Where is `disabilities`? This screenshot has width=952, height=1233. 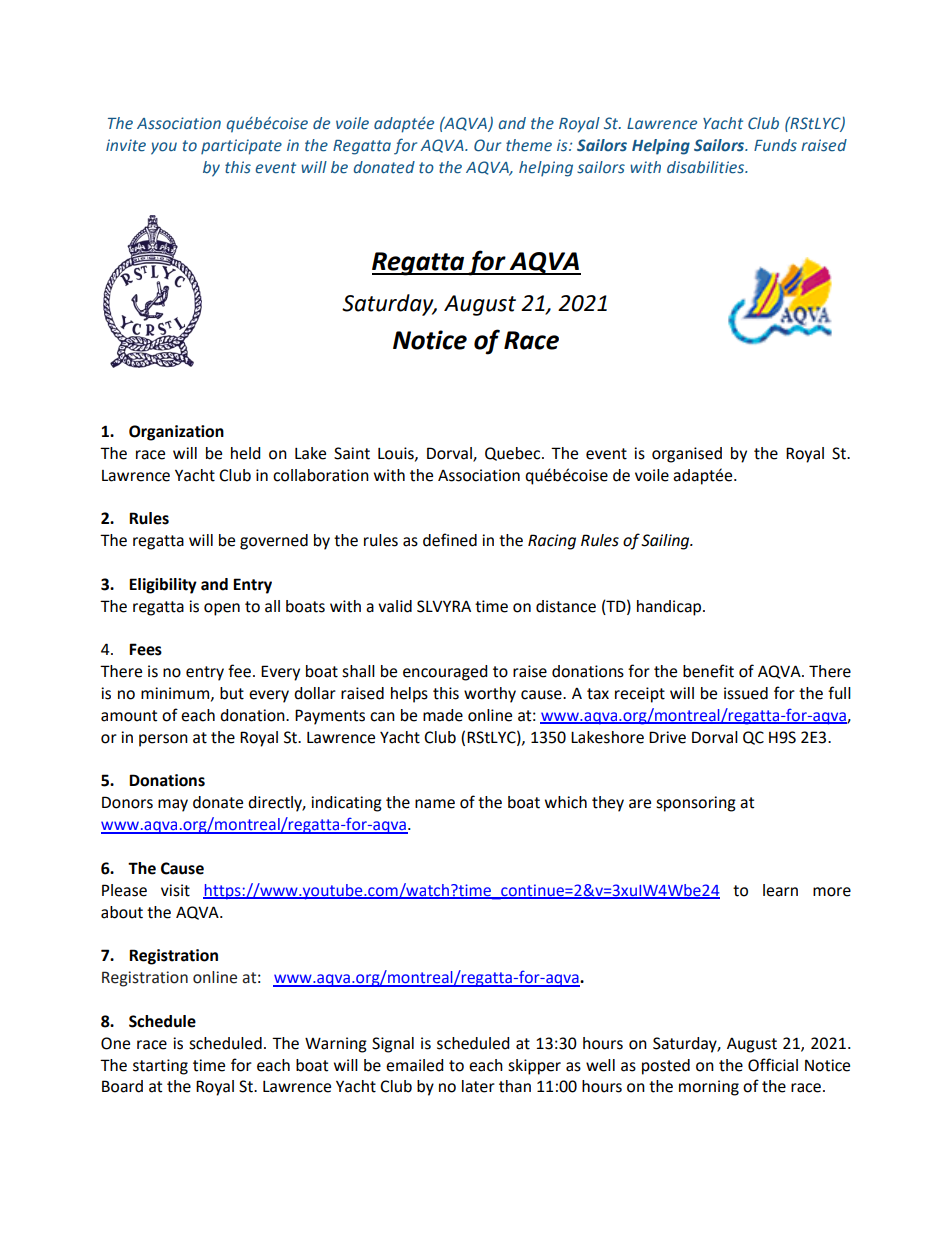 disabilities is located at coordinates (707, 167).
